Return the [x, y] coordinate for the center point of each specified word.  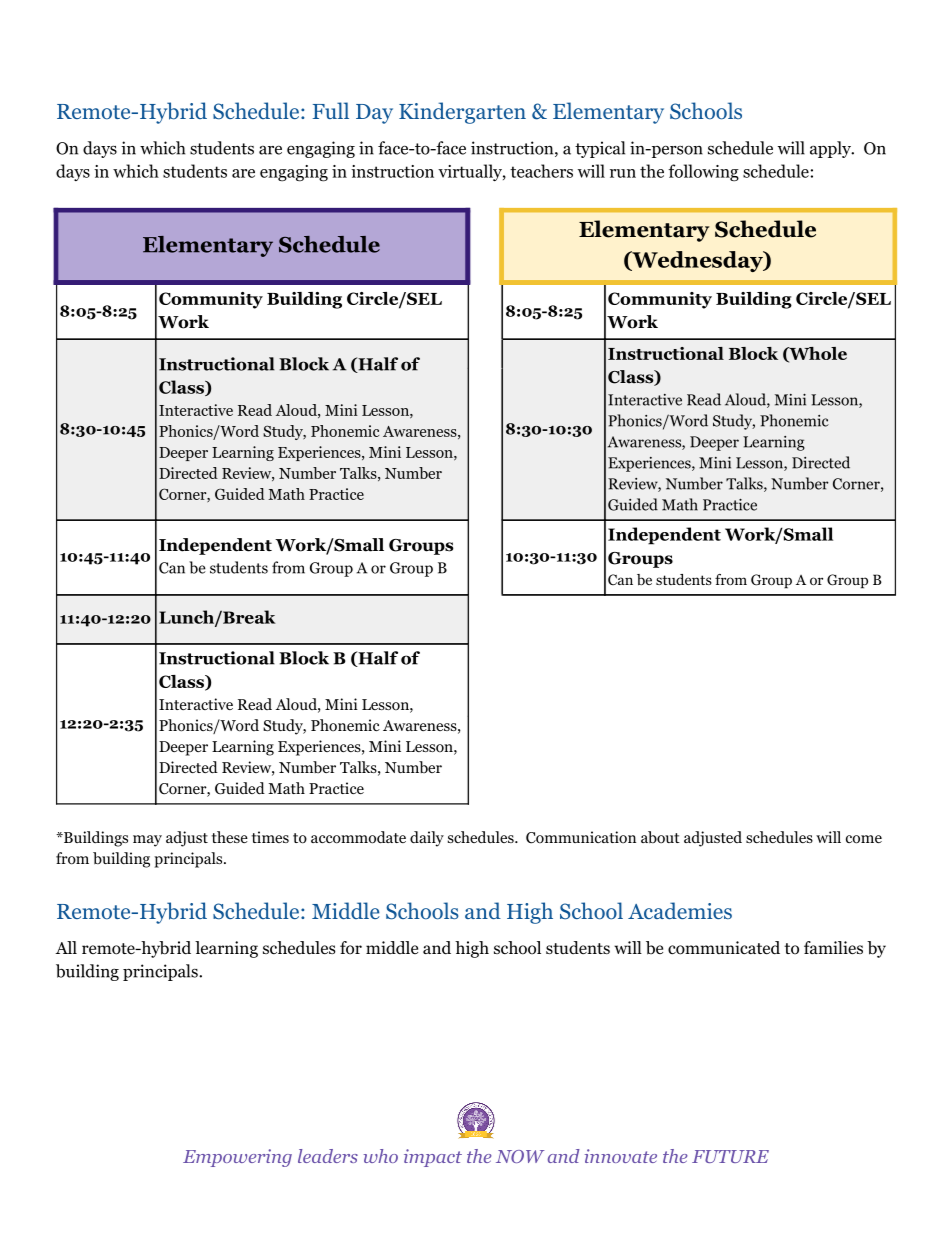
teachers [541, 171]
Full [331, 110]
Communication [581, 837]
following [703, 173]
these [230, 837]
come [864, 839]
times [270, 837]
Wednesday [697, 261]
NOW [520, 1156]
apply [831, 149]
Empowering [237, 1158]
